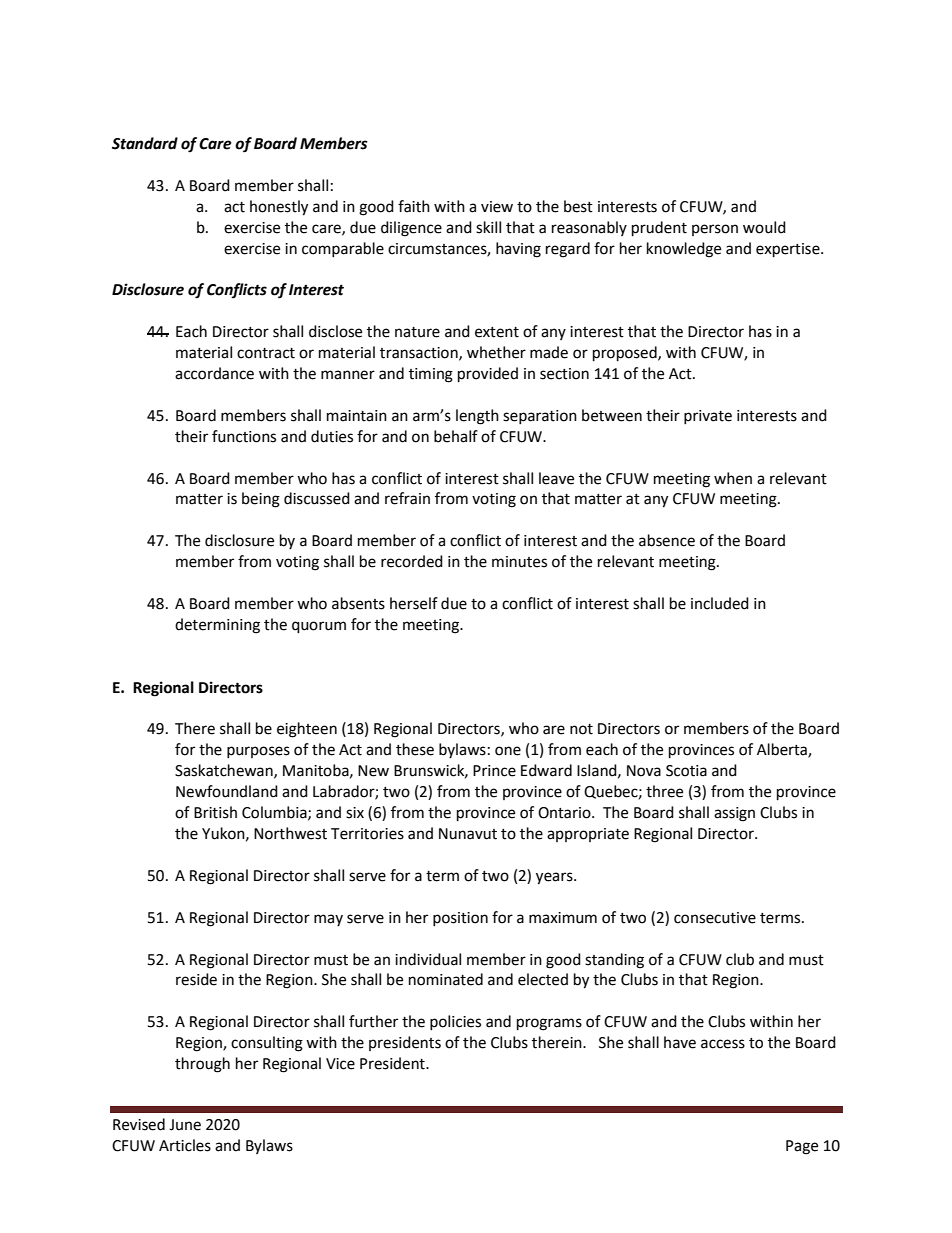  I want to click on honestly, so click(279, 208).
